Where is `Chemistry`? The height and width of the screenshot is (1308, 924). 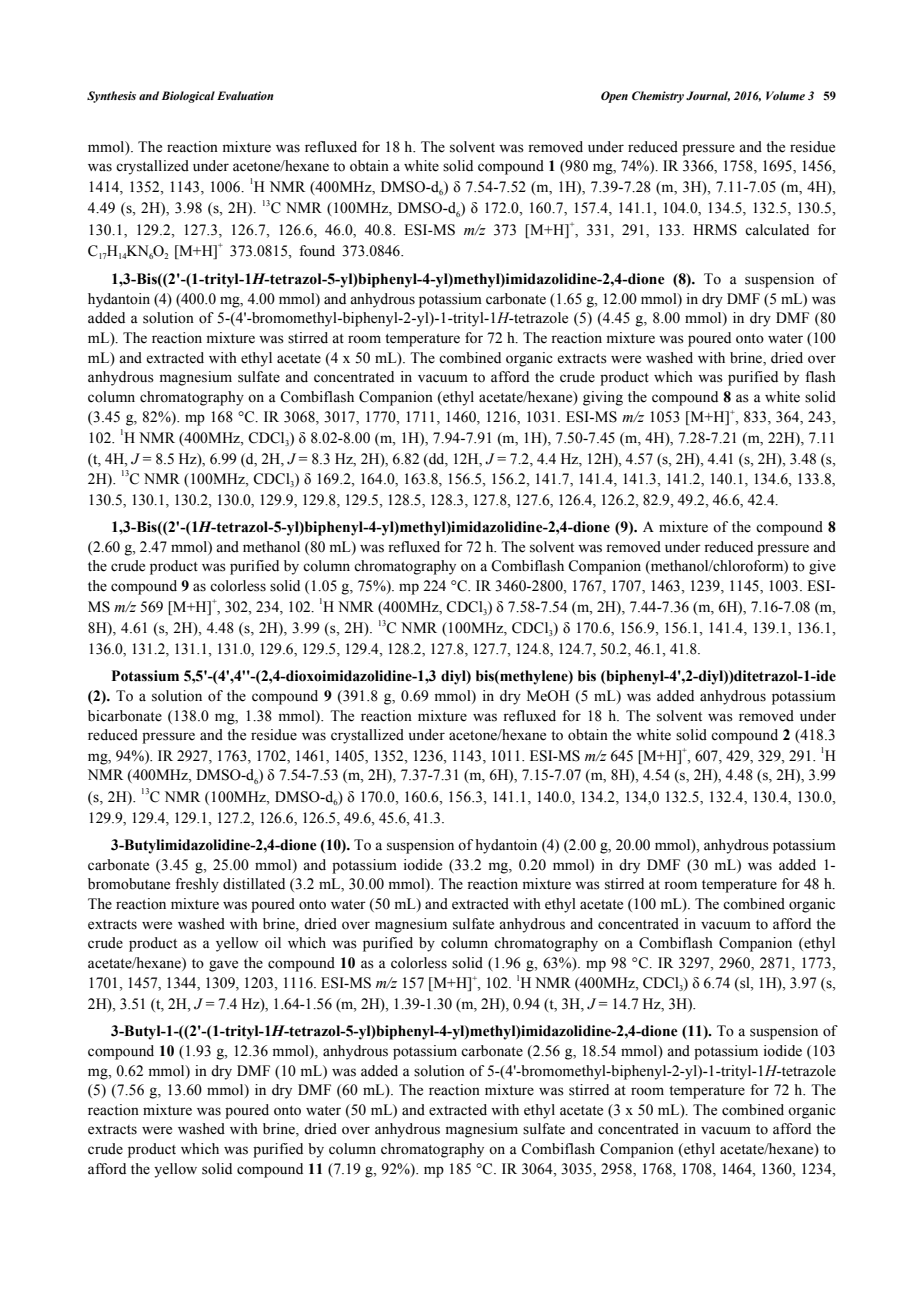
Chemistry is located at coordinates (658, 97).
